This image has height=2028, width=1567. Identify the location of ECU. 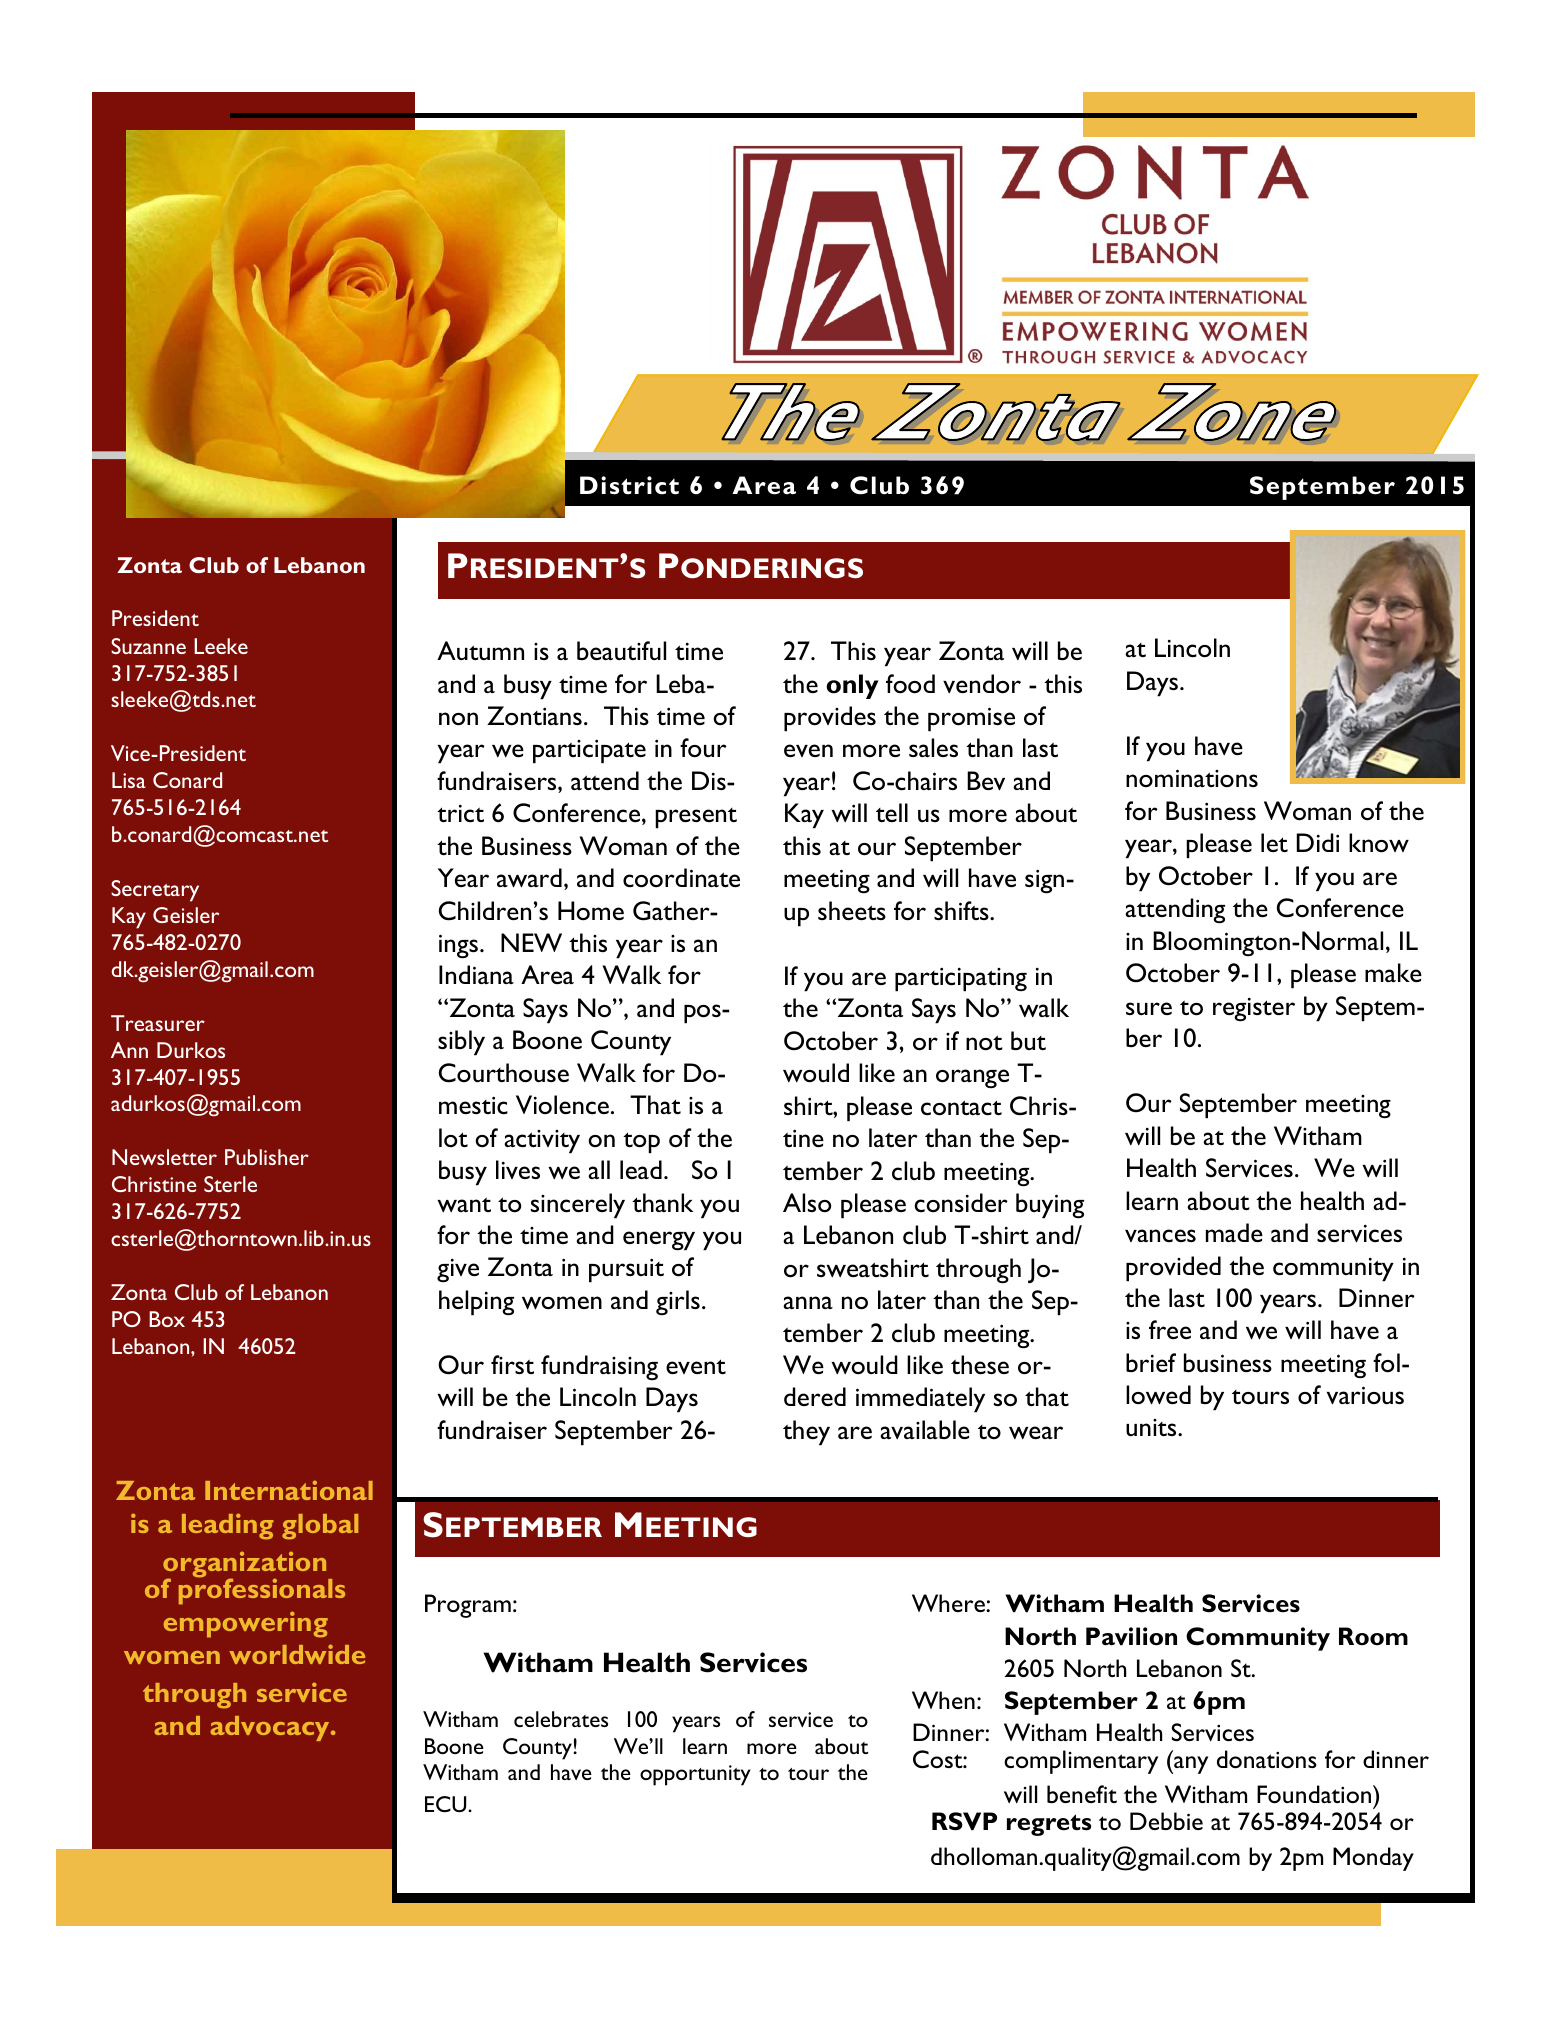
(447, 1804).
